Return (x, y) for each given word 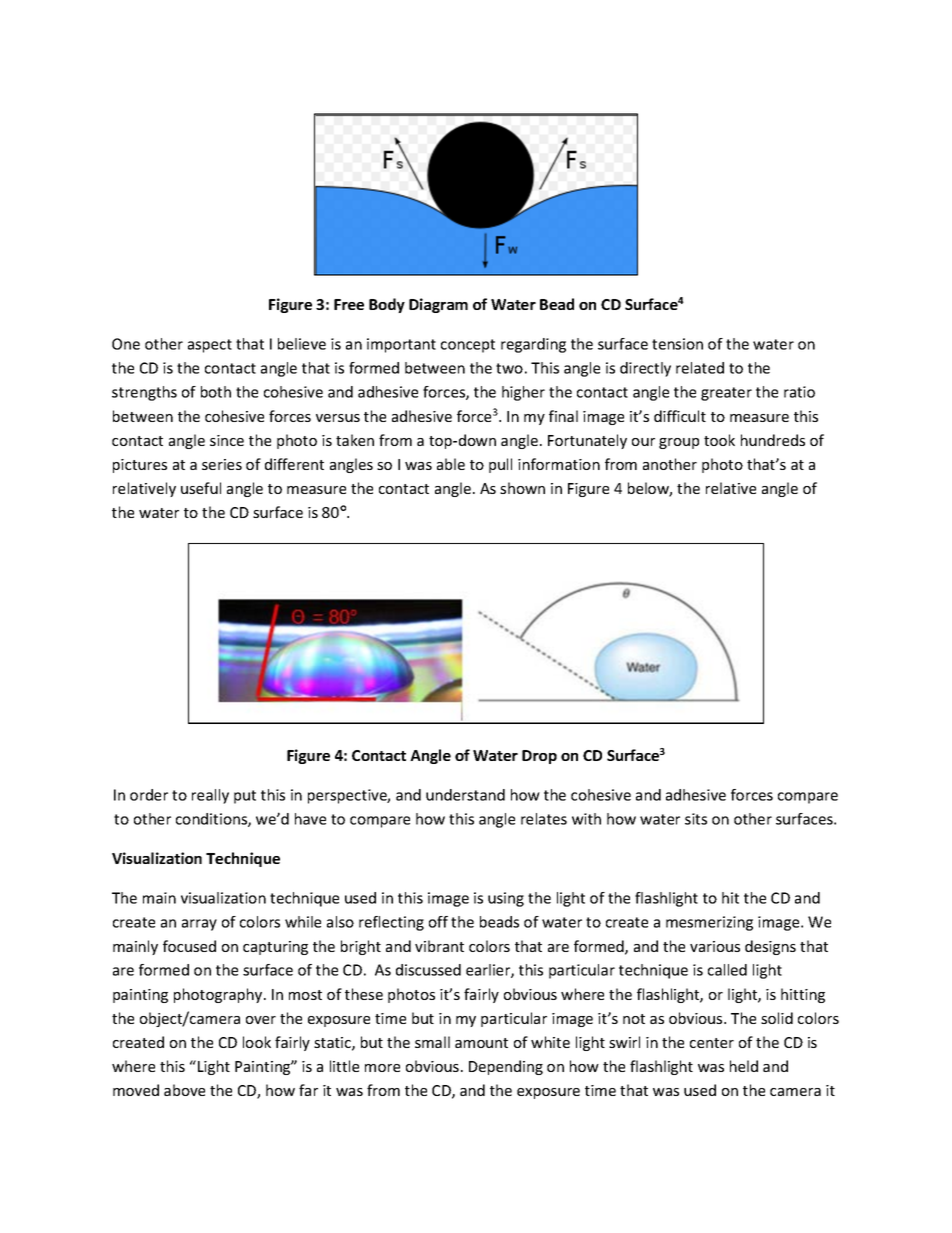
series (222, 464)
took (719, 440)
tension (677, 344)
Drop (539, 757)
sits (696, 819)
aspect (210, 346)
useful (201, 488)
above (184, 1090)
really (210, 796)
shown (522, 488)
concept (468, 346)
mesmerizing (709, 923)
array (199, 925)
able (451, 464)
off (438, 922)
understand (465, 795)
